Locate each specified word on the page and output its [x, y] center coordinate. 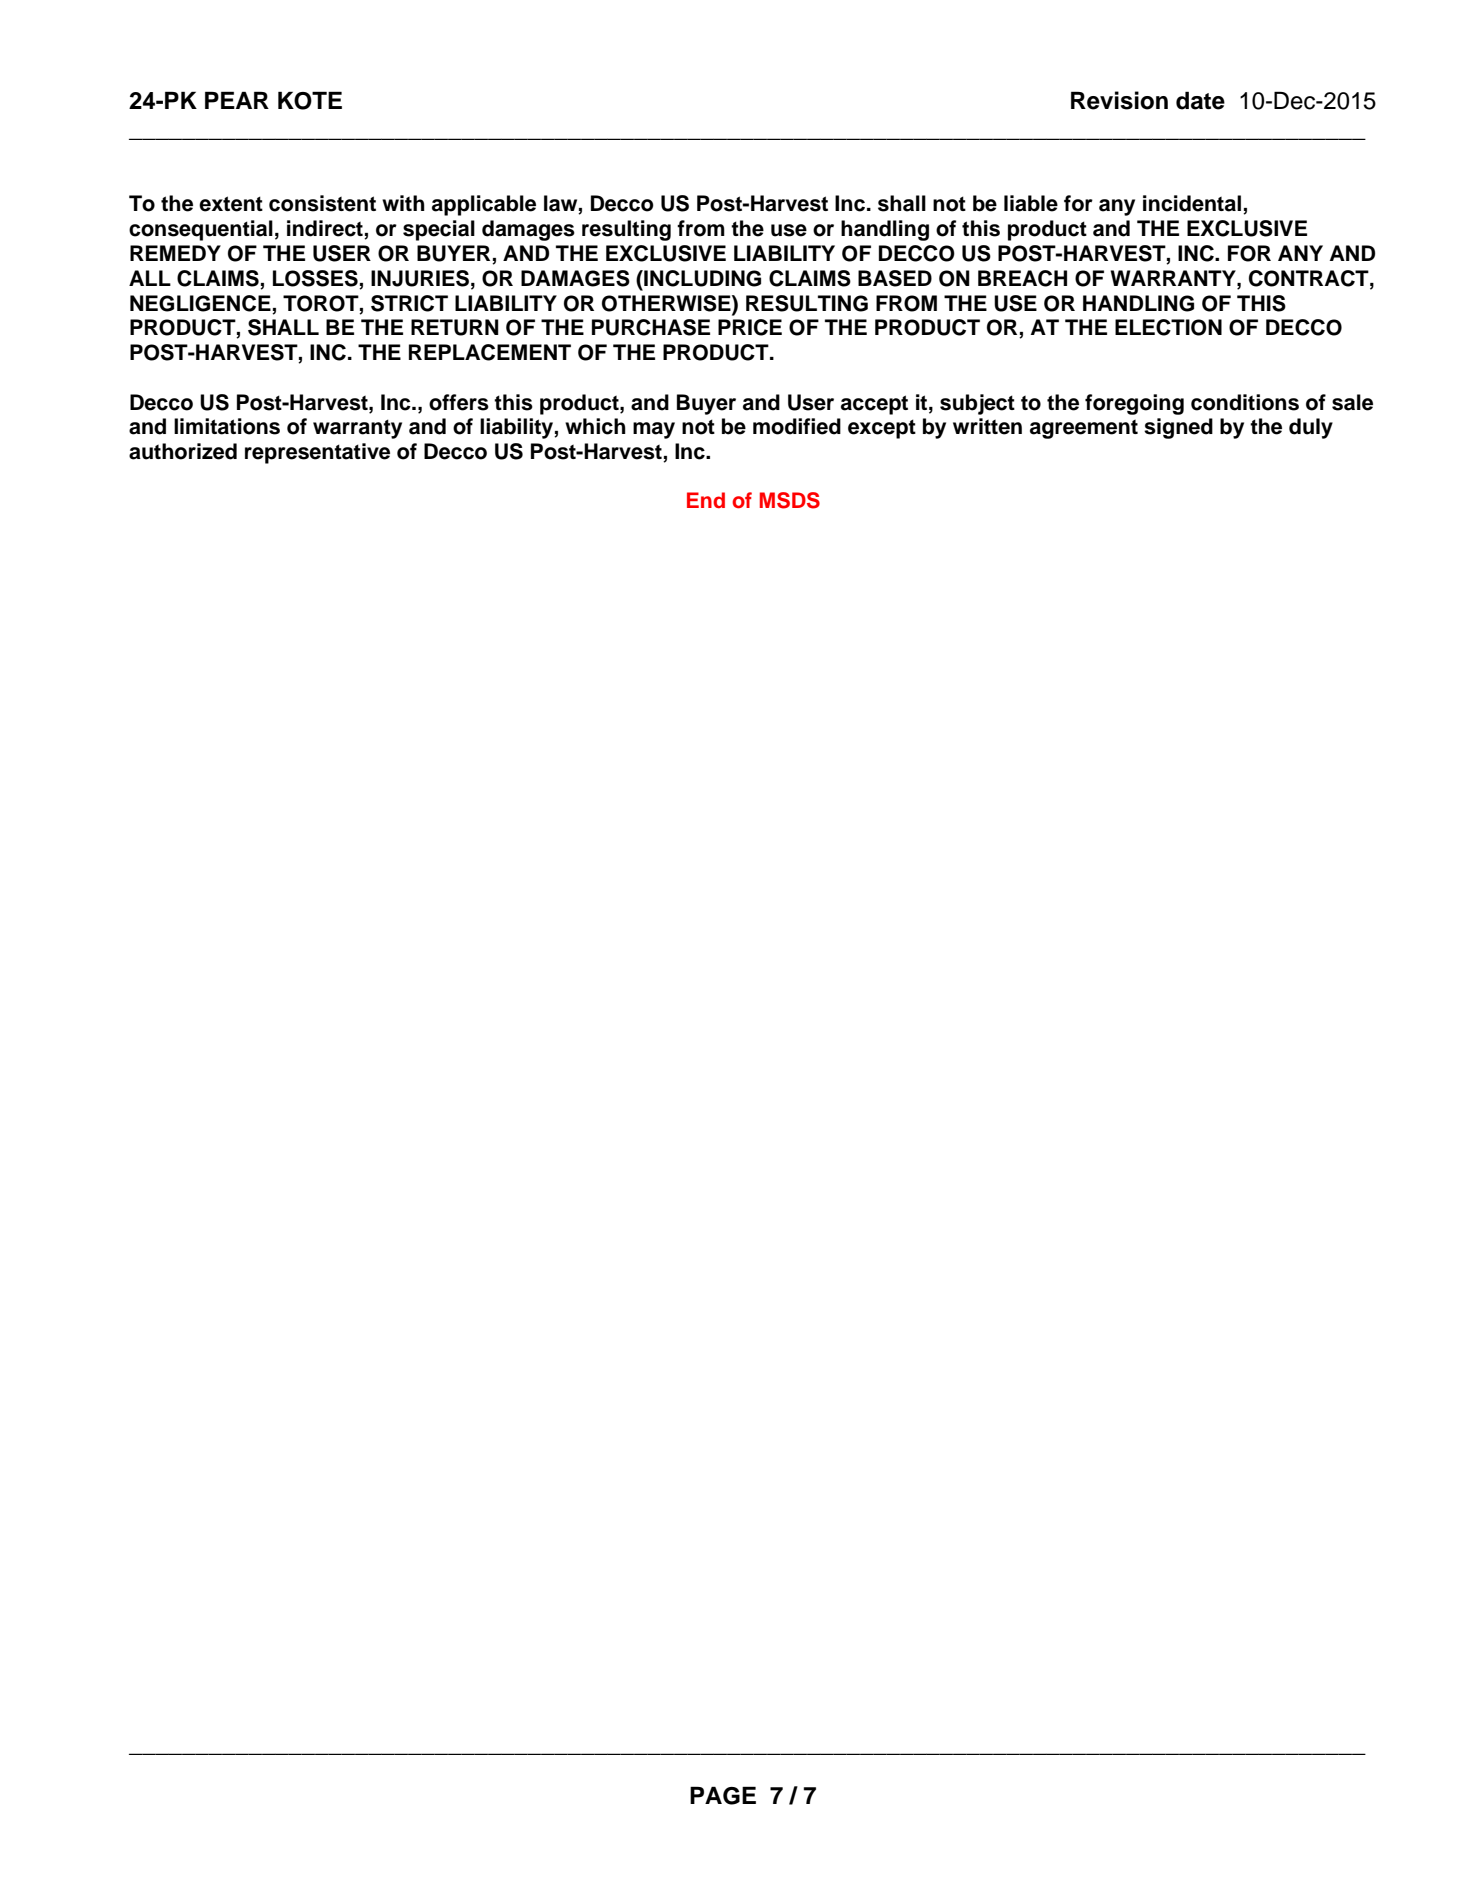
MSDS [790, 500]
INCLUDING [701, 278]
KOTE [310, 100]
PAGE [723, 1795]
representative [317, 453]
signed [1178, 428]
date [1200, 100]
